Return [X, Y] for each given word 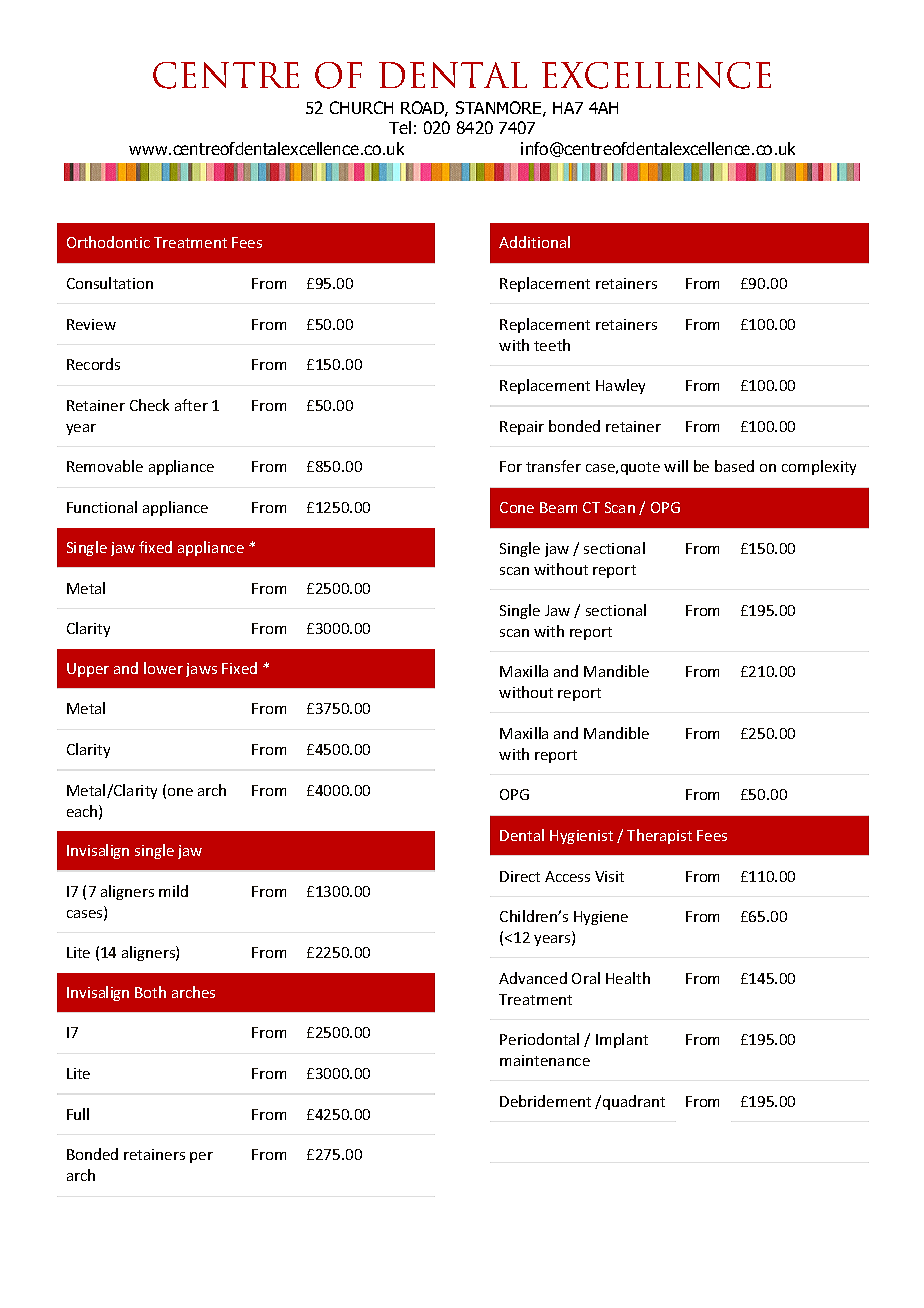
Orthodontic [108, 242]
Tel [400, 127]
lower [163, 668]
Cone [517, 507]
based [734, 466]
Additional [534, 242]
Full [78, 1114]
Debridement [545, 1101]
